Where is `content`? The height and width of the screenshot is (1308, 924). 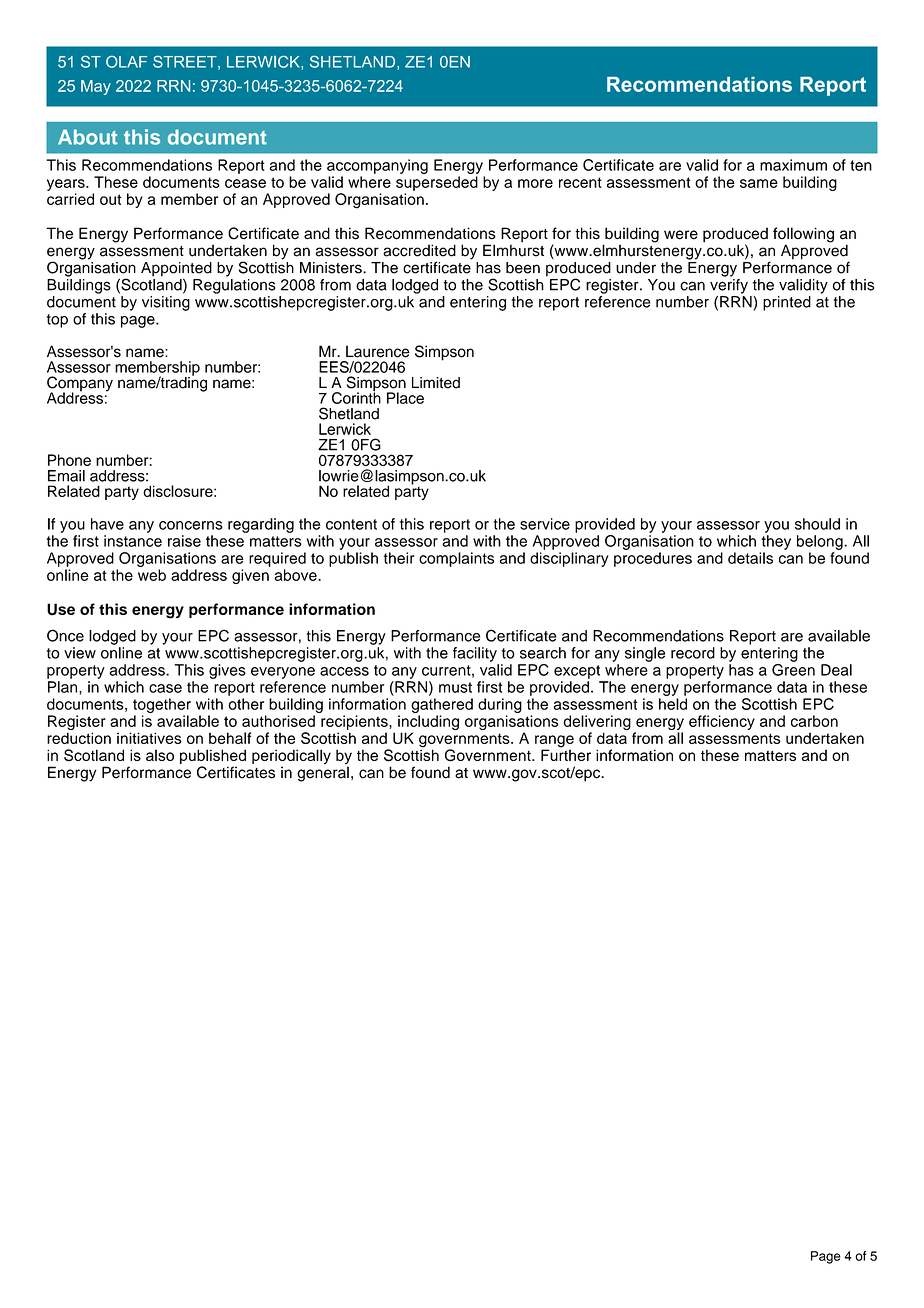 content is located at coordinates (351, 524).
